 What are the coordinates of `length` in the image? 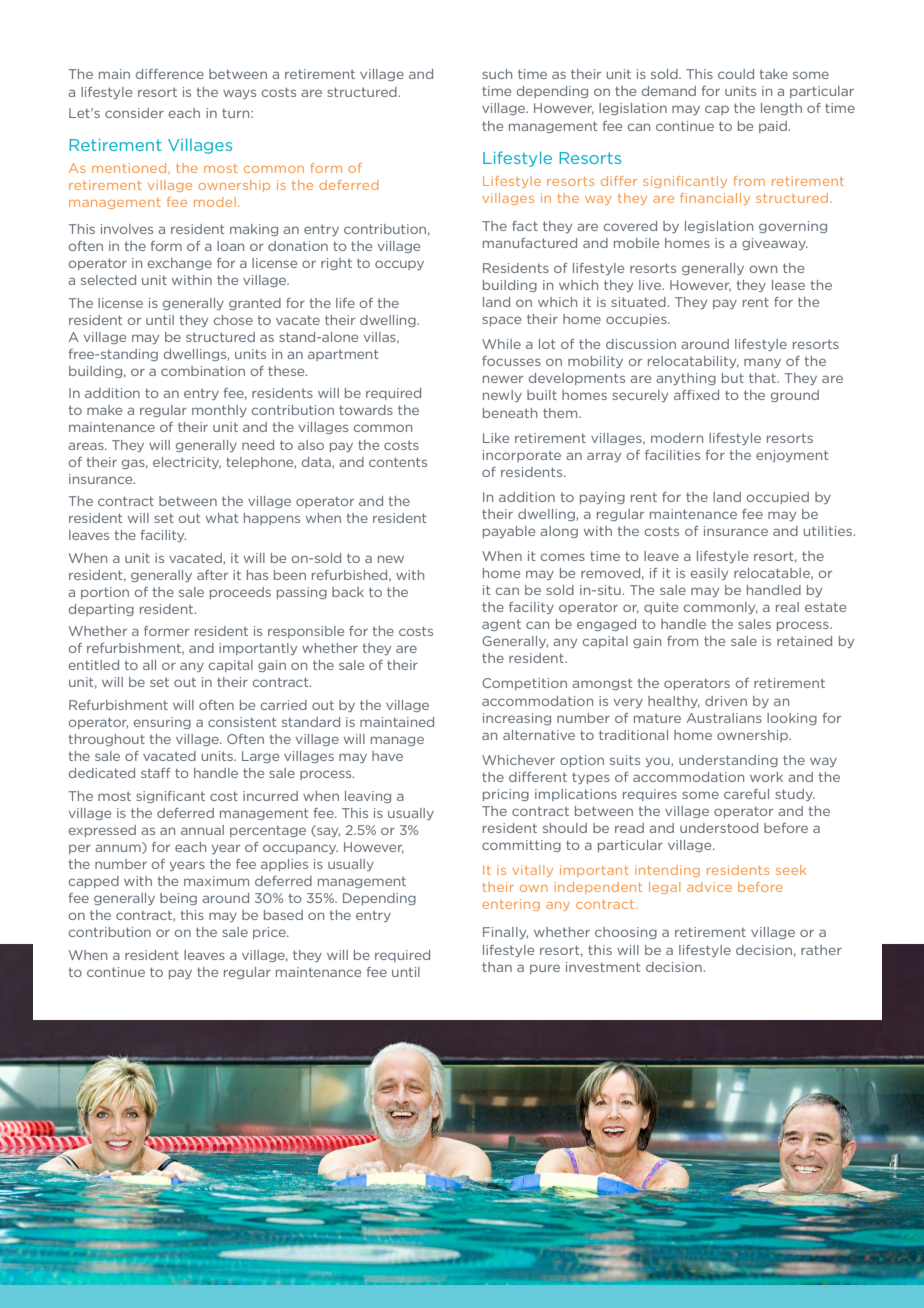 It's located at (781, 109).
